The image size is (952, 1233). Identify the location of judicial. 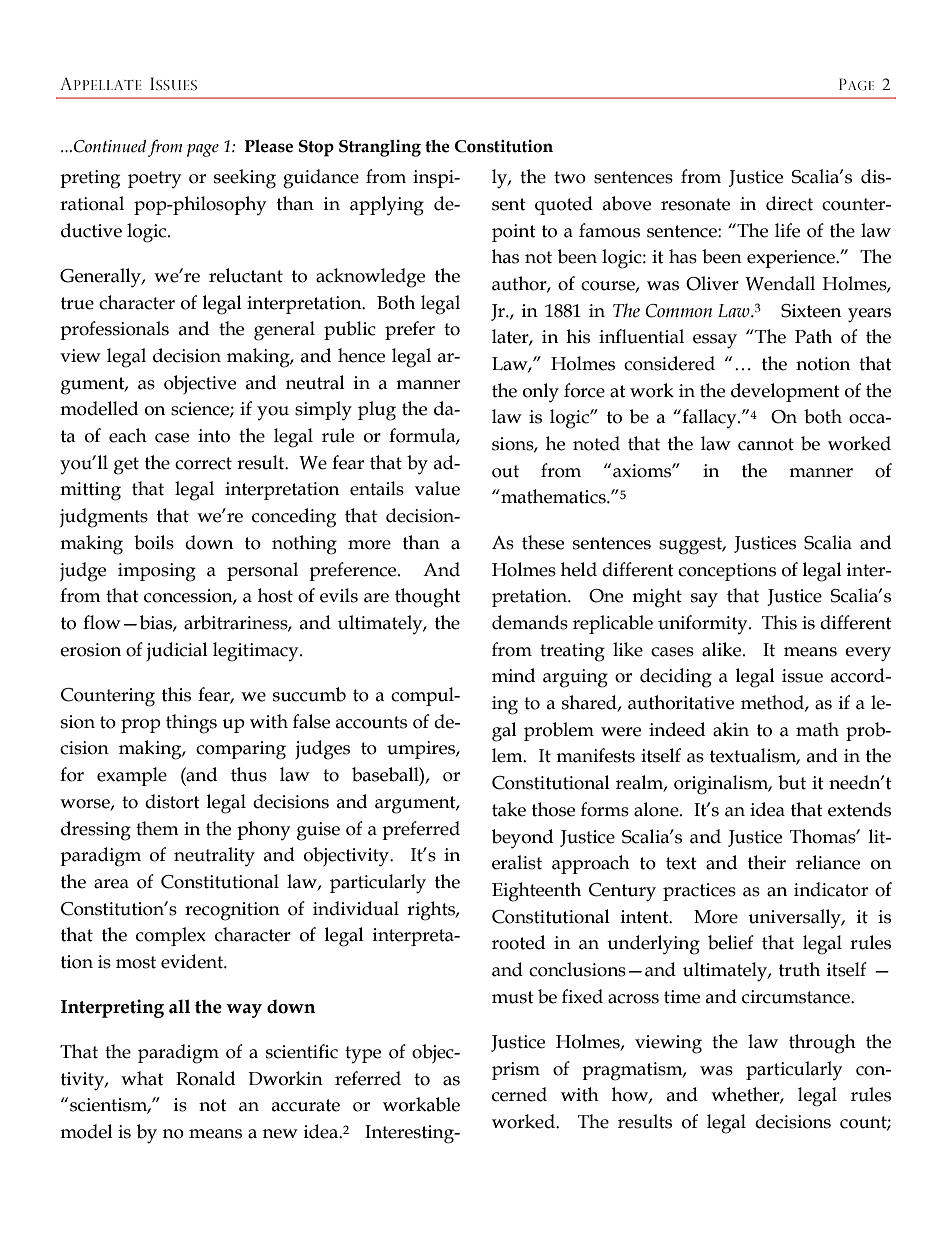
(177, 651).
